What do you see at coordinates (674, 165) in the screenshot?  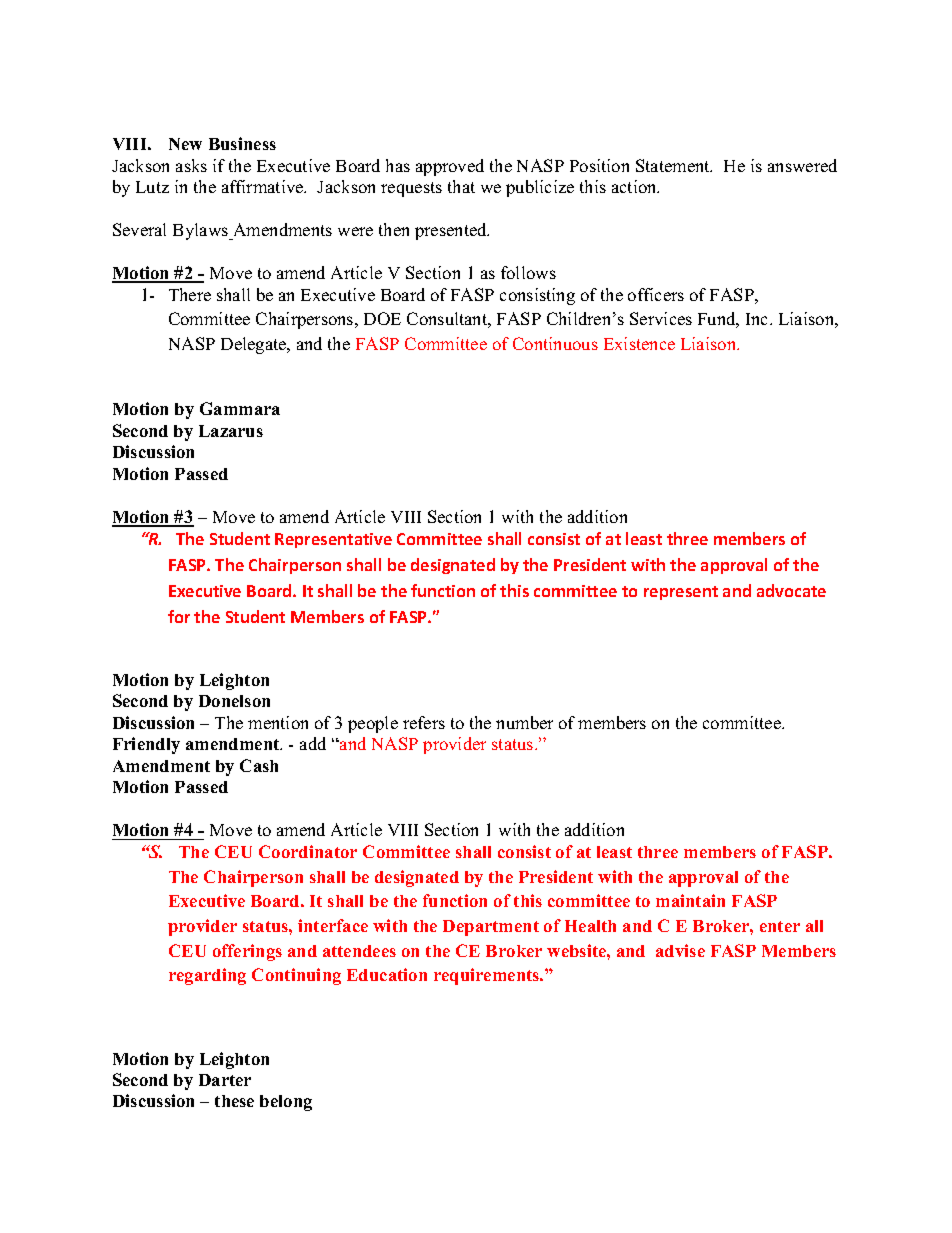 I see `Statement` at bounding box center [674, 165].
